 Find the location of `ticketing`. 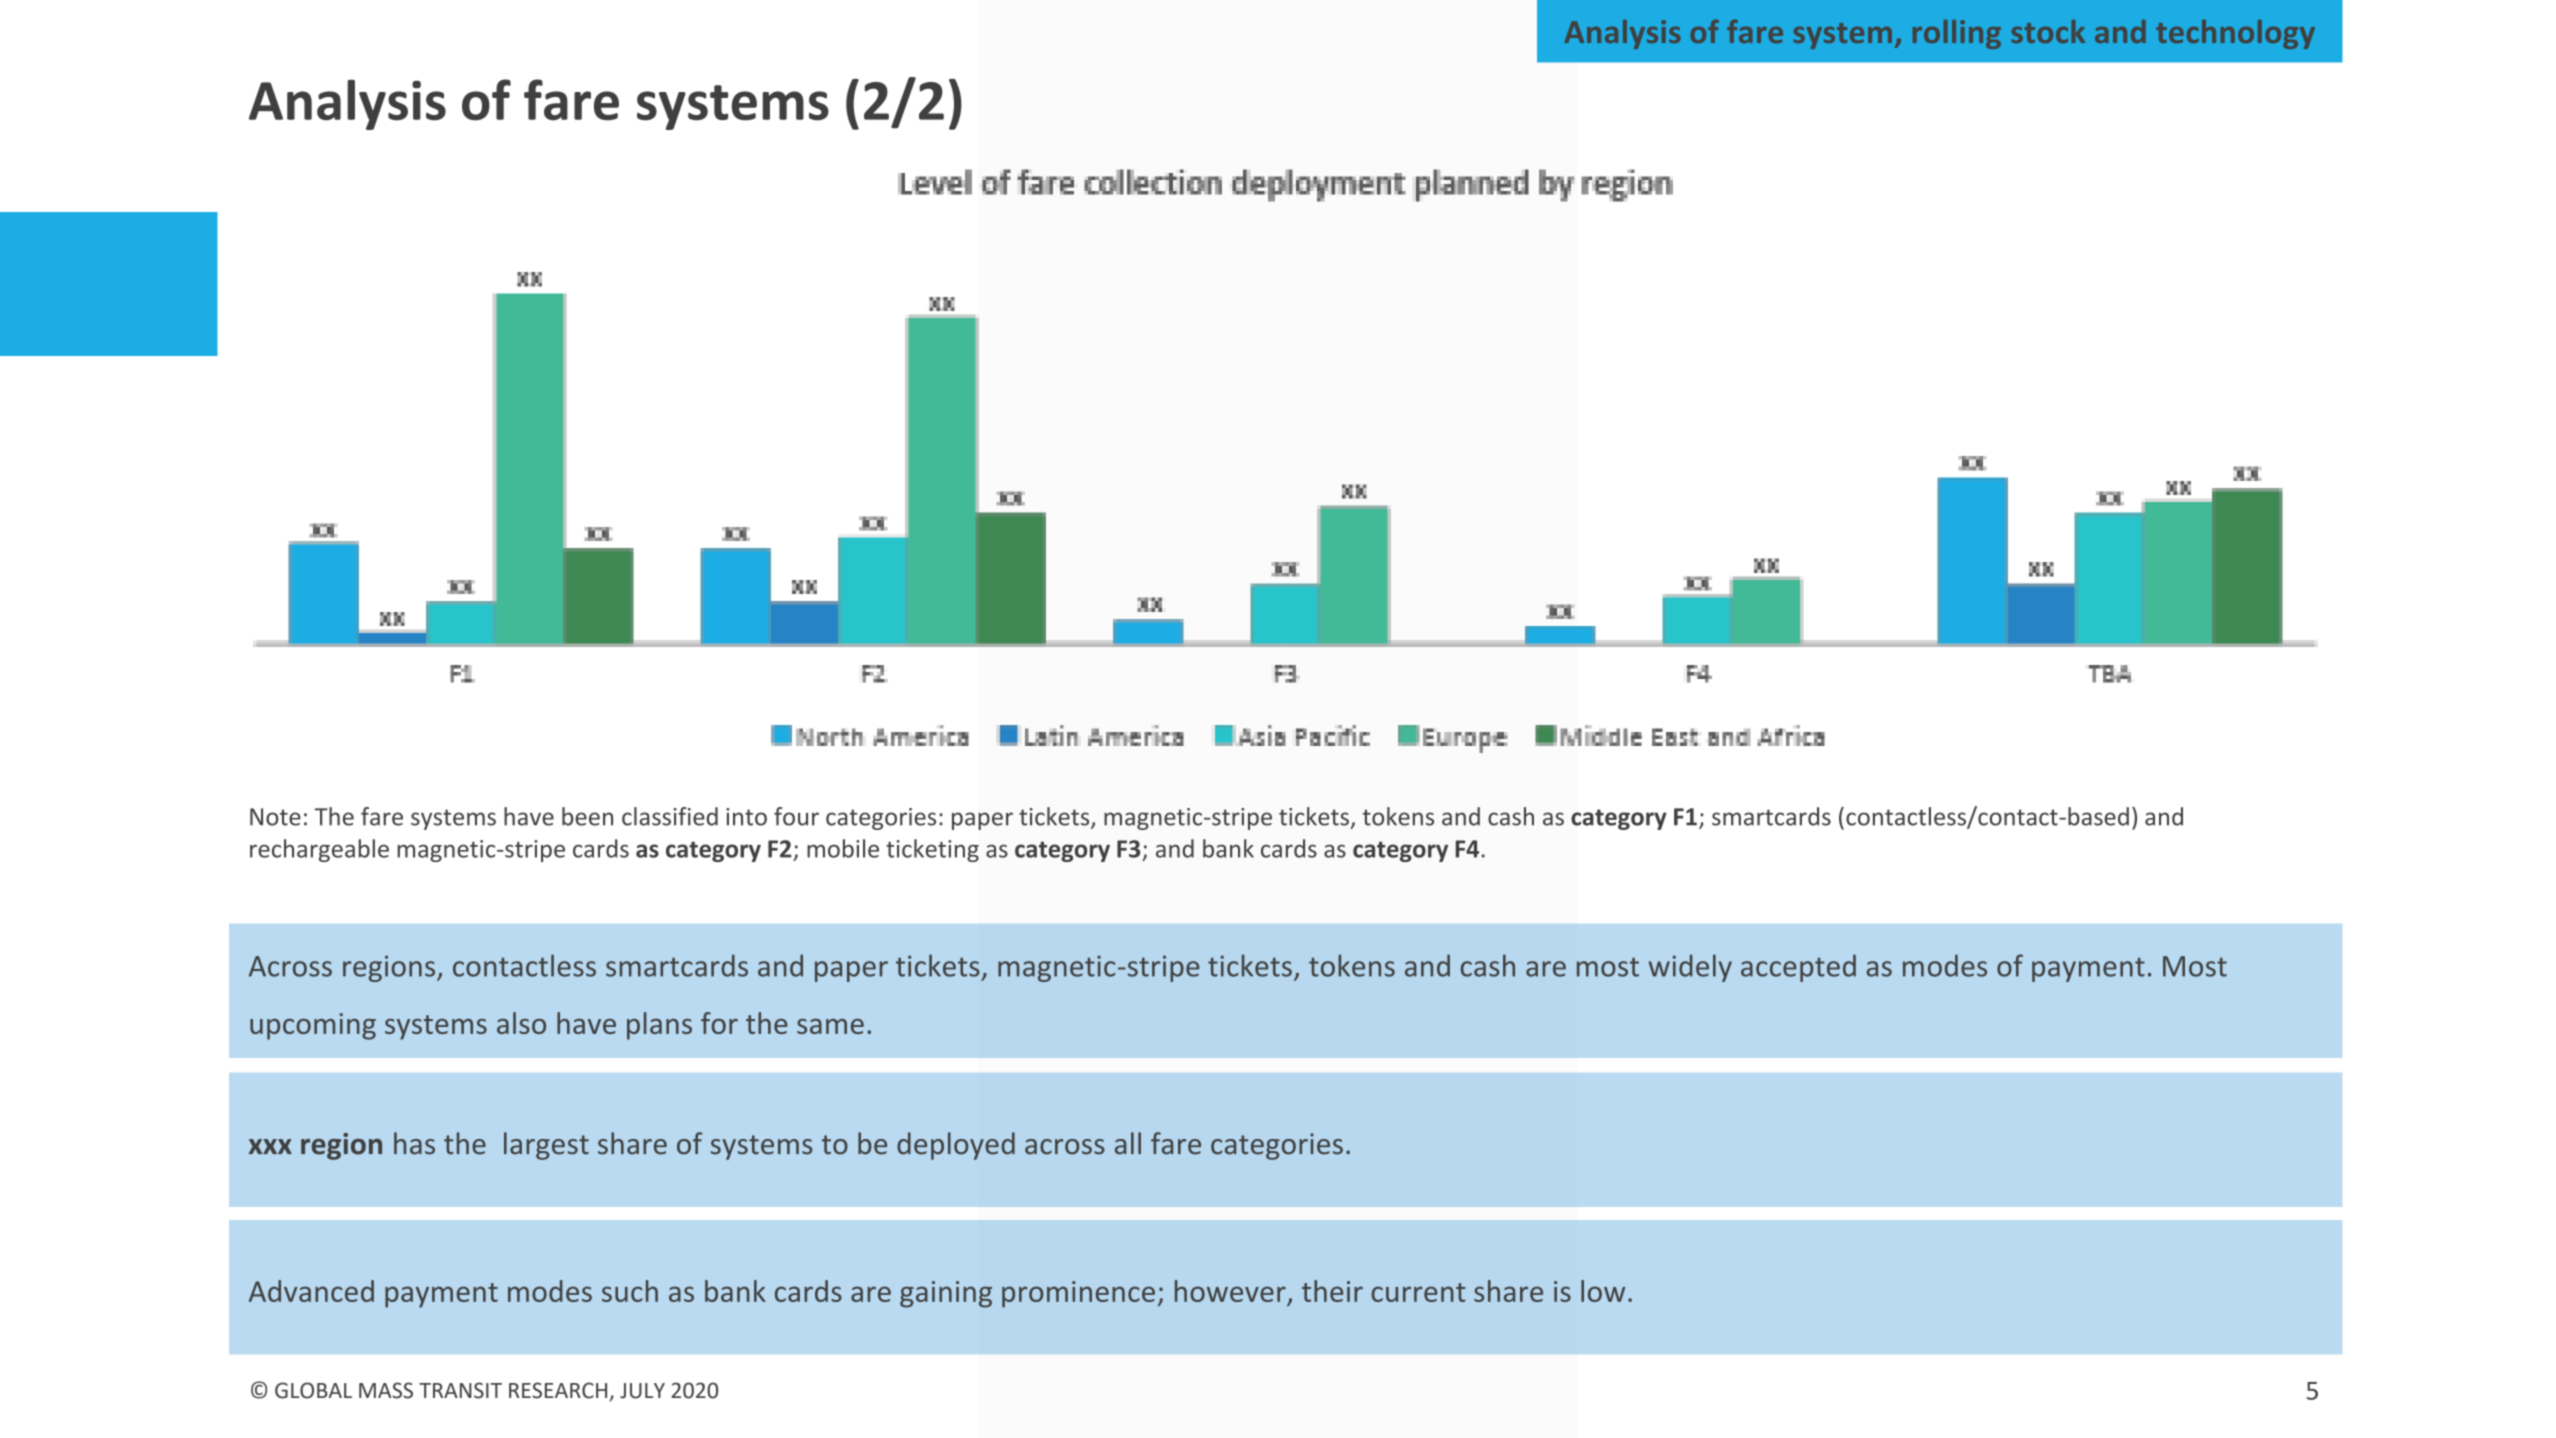

ticketing is located at coordinates (932, 850).
